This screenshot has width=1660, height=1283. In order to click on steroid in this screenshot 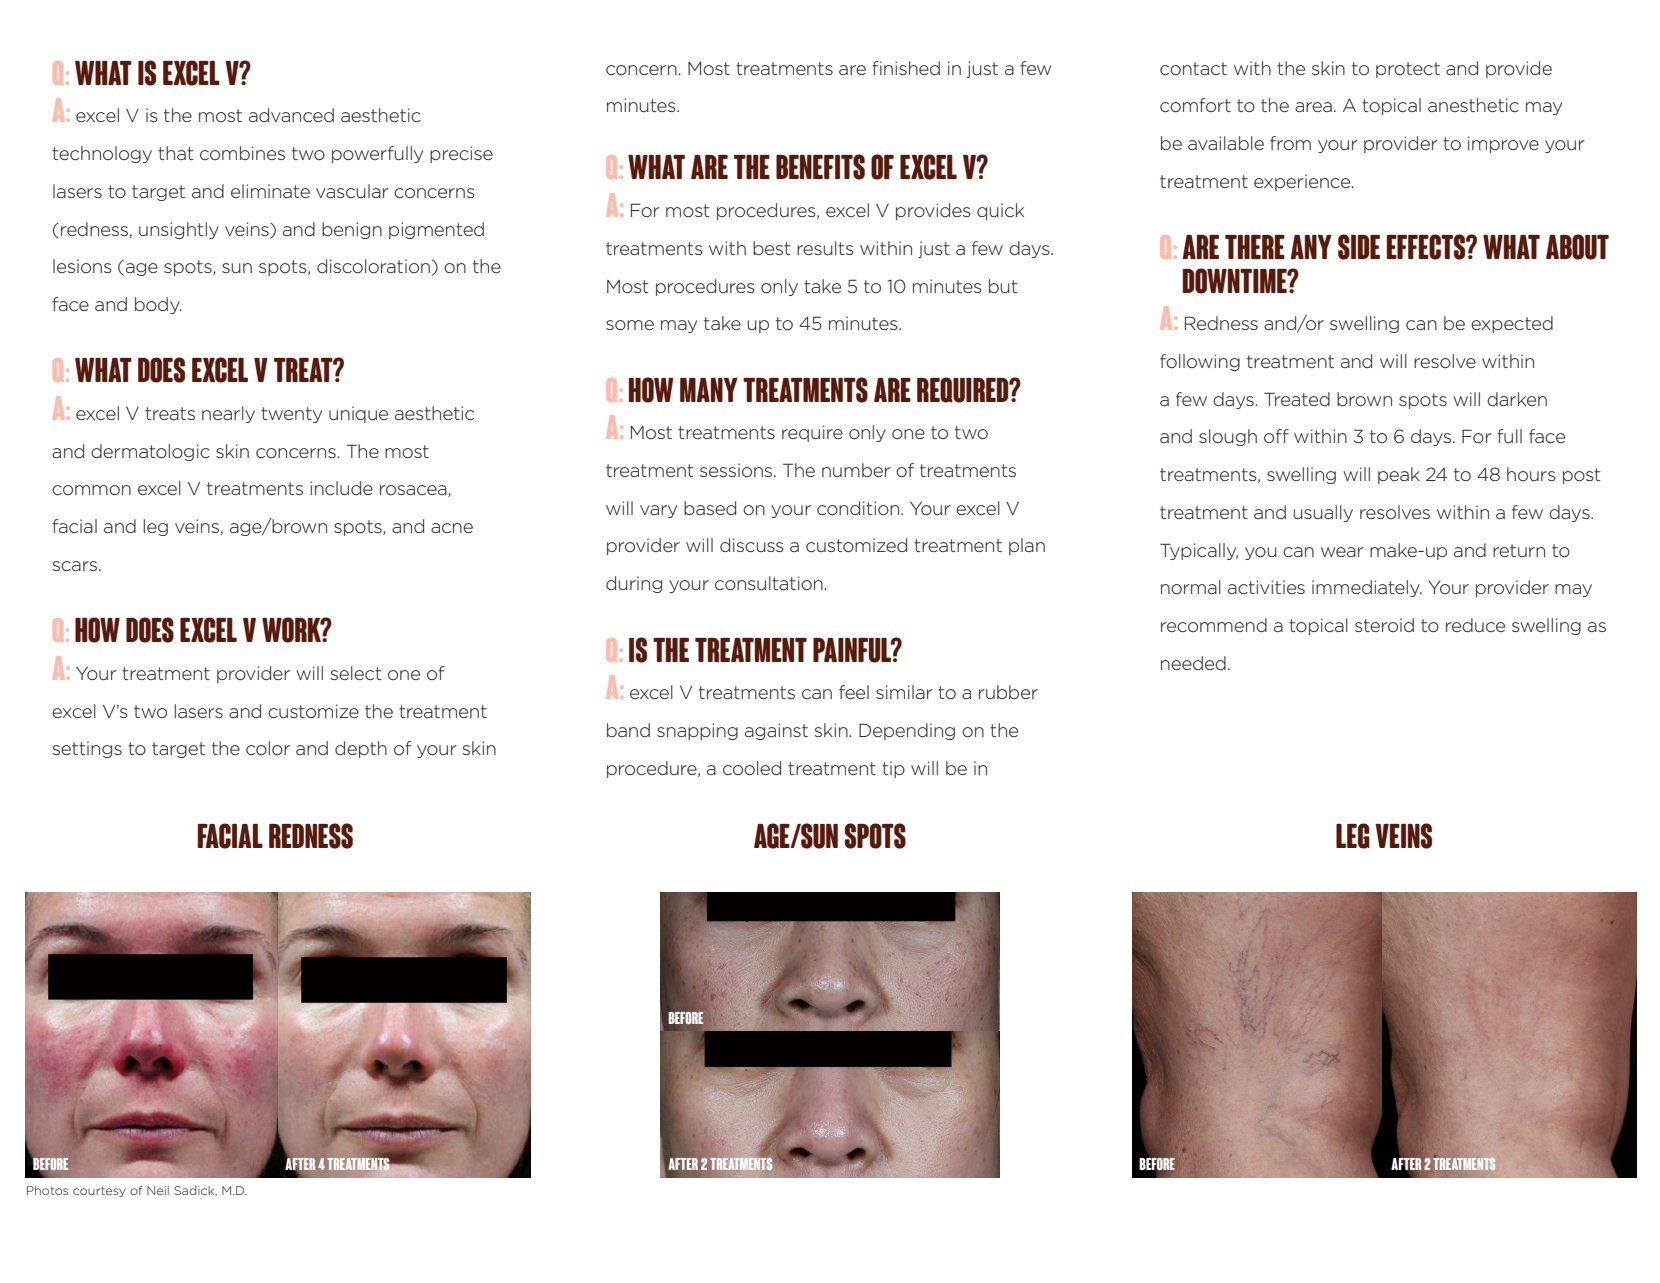, I will do `click(1384, 625)`.
